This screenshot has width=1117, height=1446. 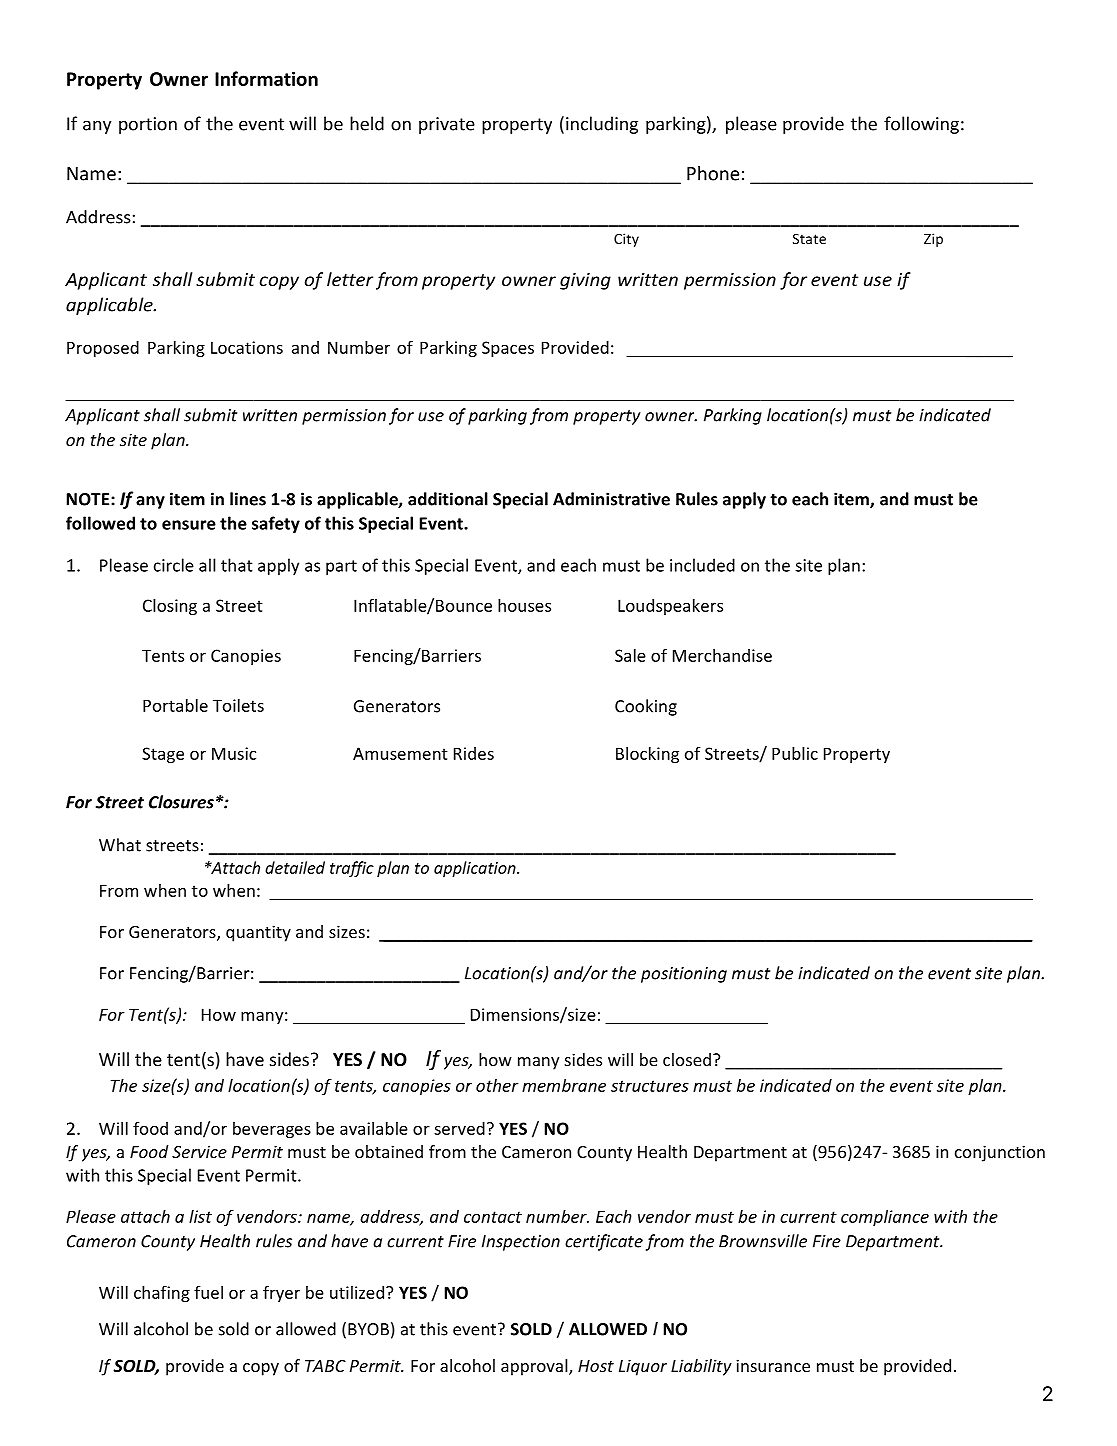 I want to click on Administrative, so click(x=611, y=499).
